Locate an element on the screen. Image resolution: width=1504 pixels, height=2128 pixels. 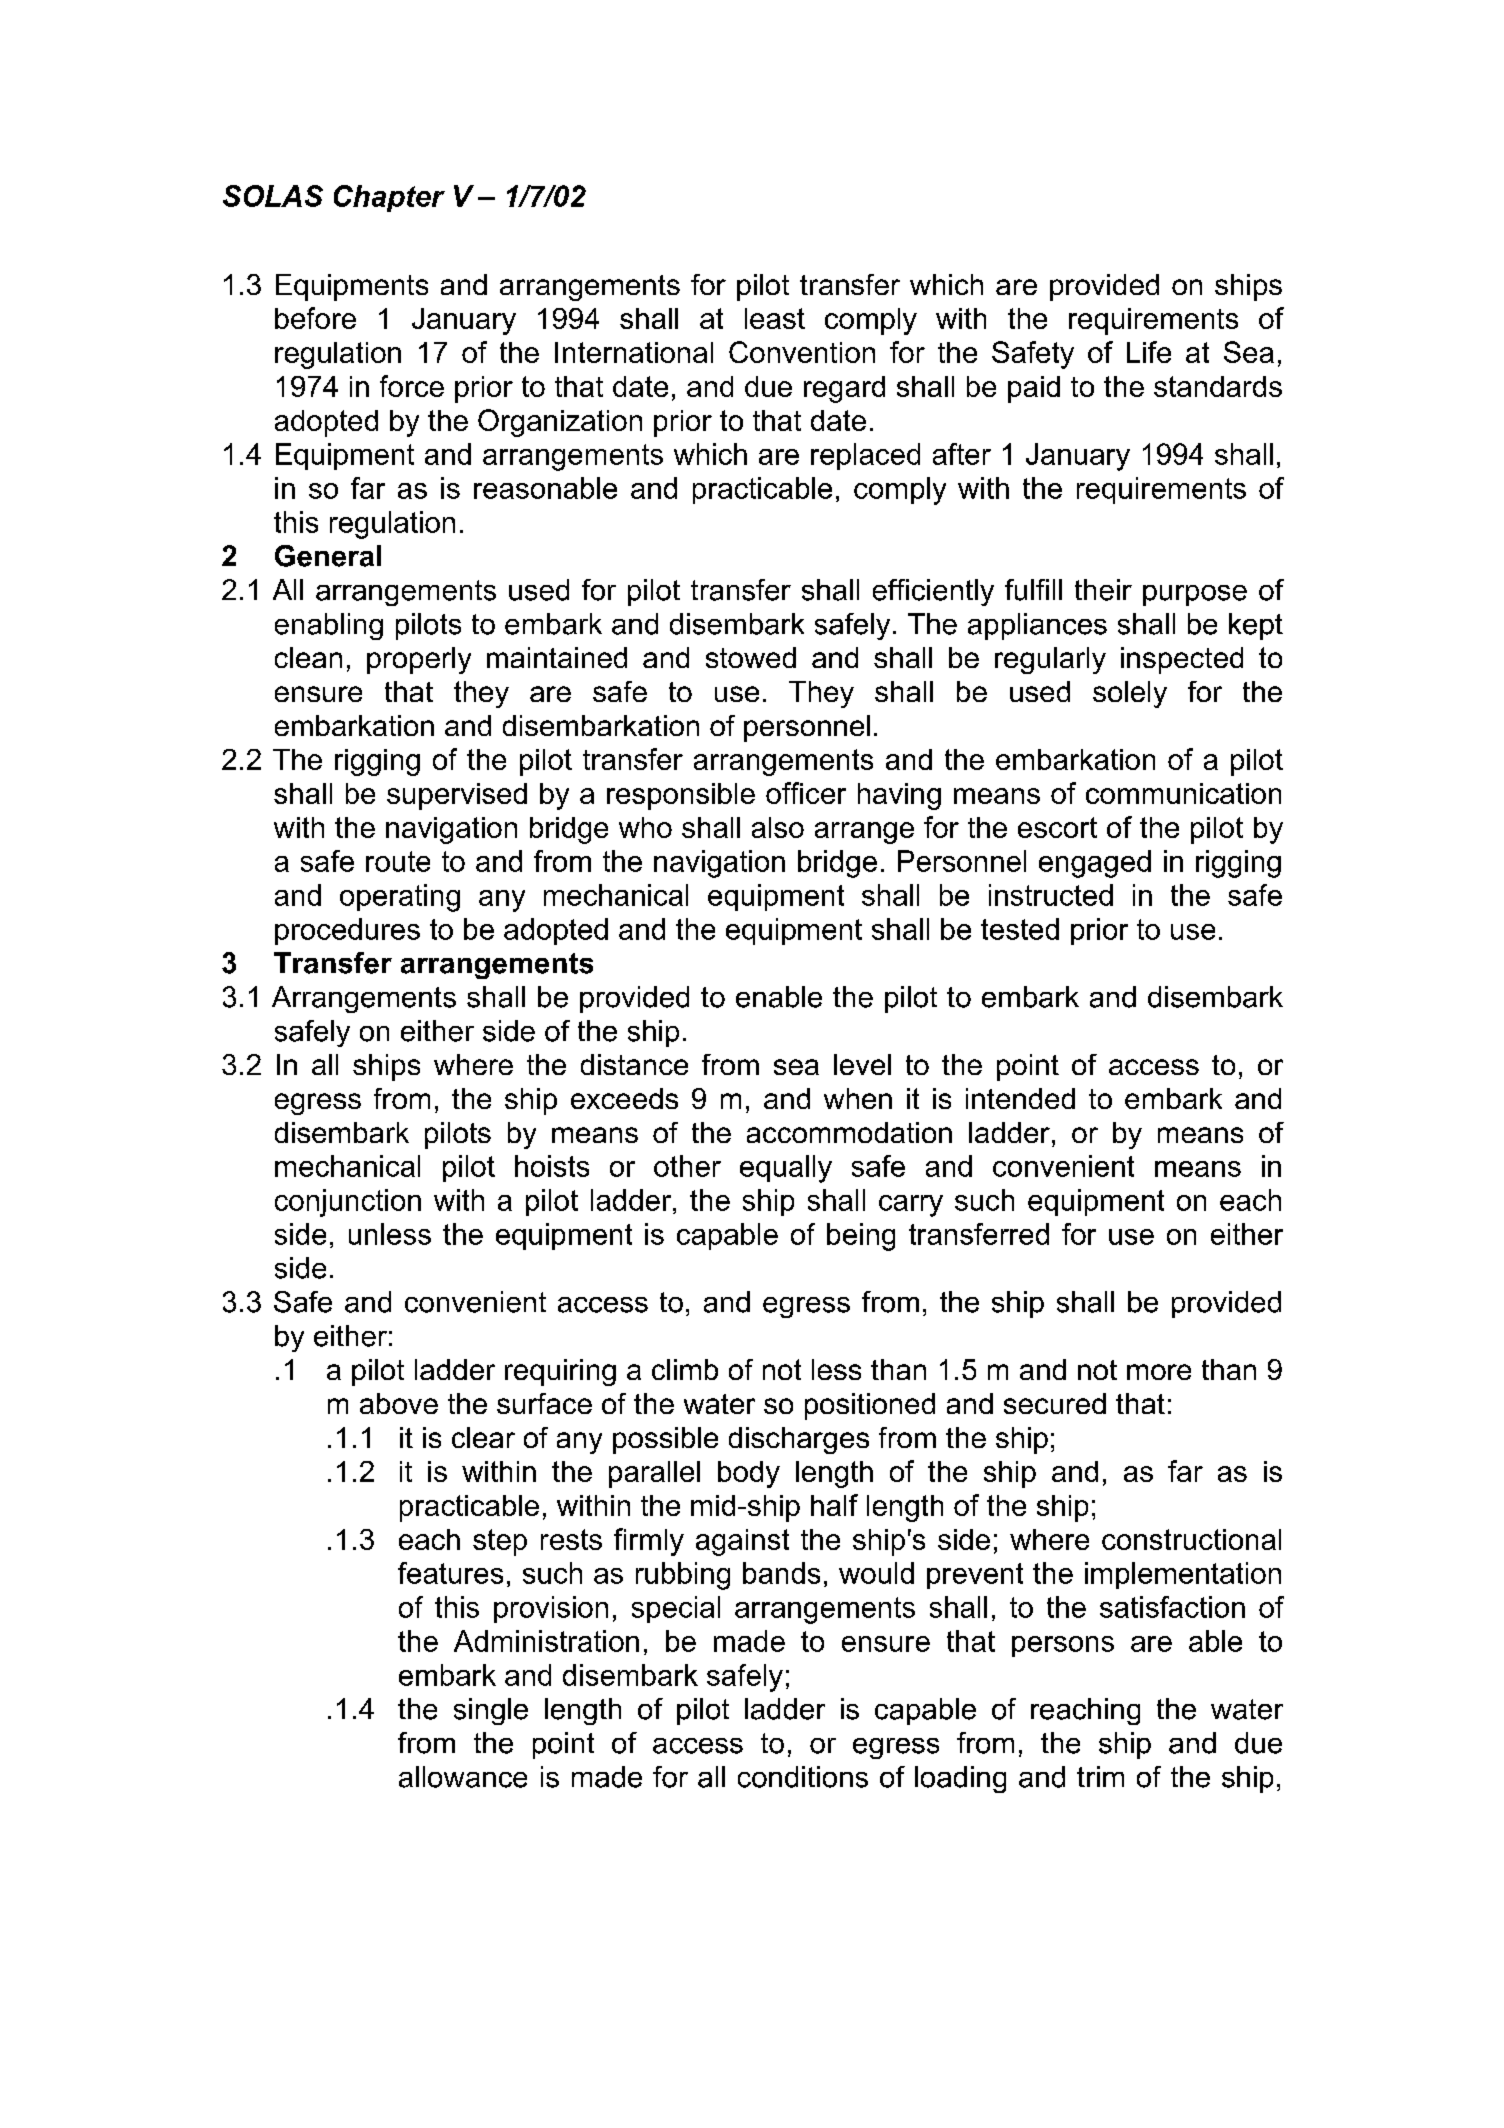
conditions is located at coordinates (803, 1777).
